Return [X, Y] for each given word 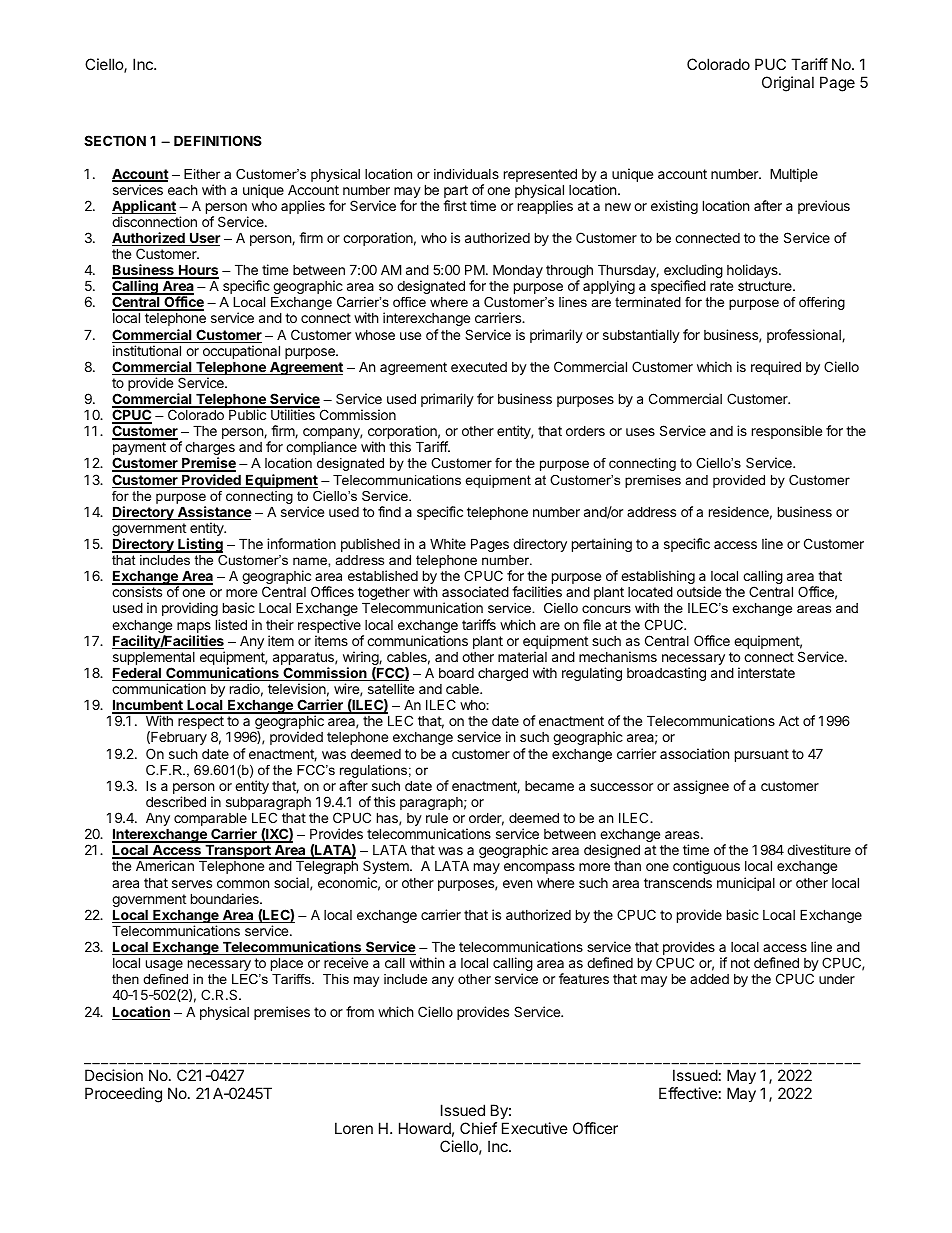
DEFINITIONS [218, 140]
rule [437, 818]
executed [479, 367]
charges [209, 450]
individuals [466, 174]
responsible [787, 432]
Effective [688, 1093]
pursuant [762, 755]
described [176, 801]
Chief [478, 1128]
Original [788, 84]
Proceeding [123, 1095]
